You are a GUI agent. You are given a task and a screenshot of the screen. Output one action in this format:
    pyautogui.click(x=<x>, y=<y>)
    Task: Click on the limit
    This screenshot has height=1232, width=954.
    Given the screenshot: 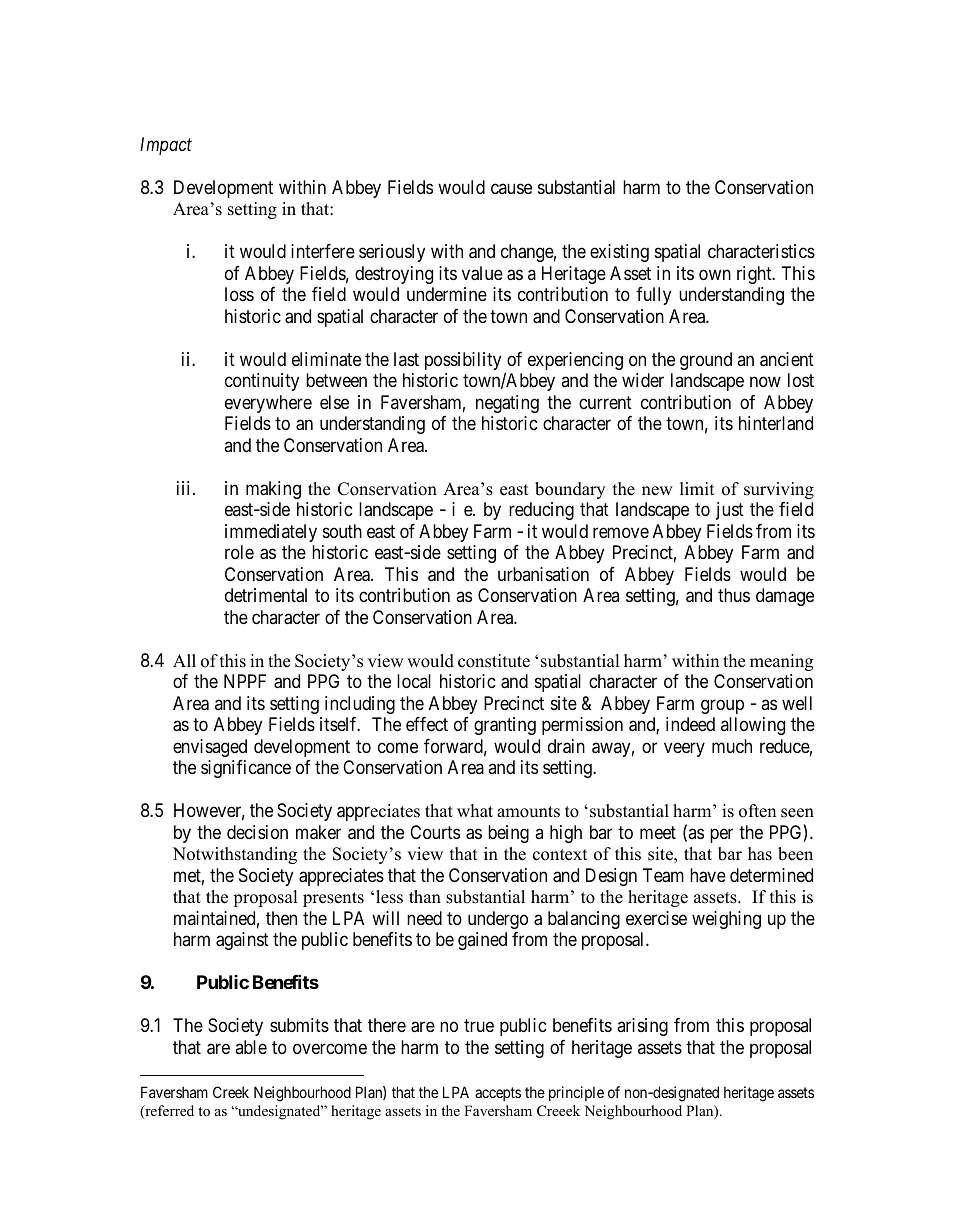 What is the action you would take?
    pyautogui.click(x=697, y=488)
